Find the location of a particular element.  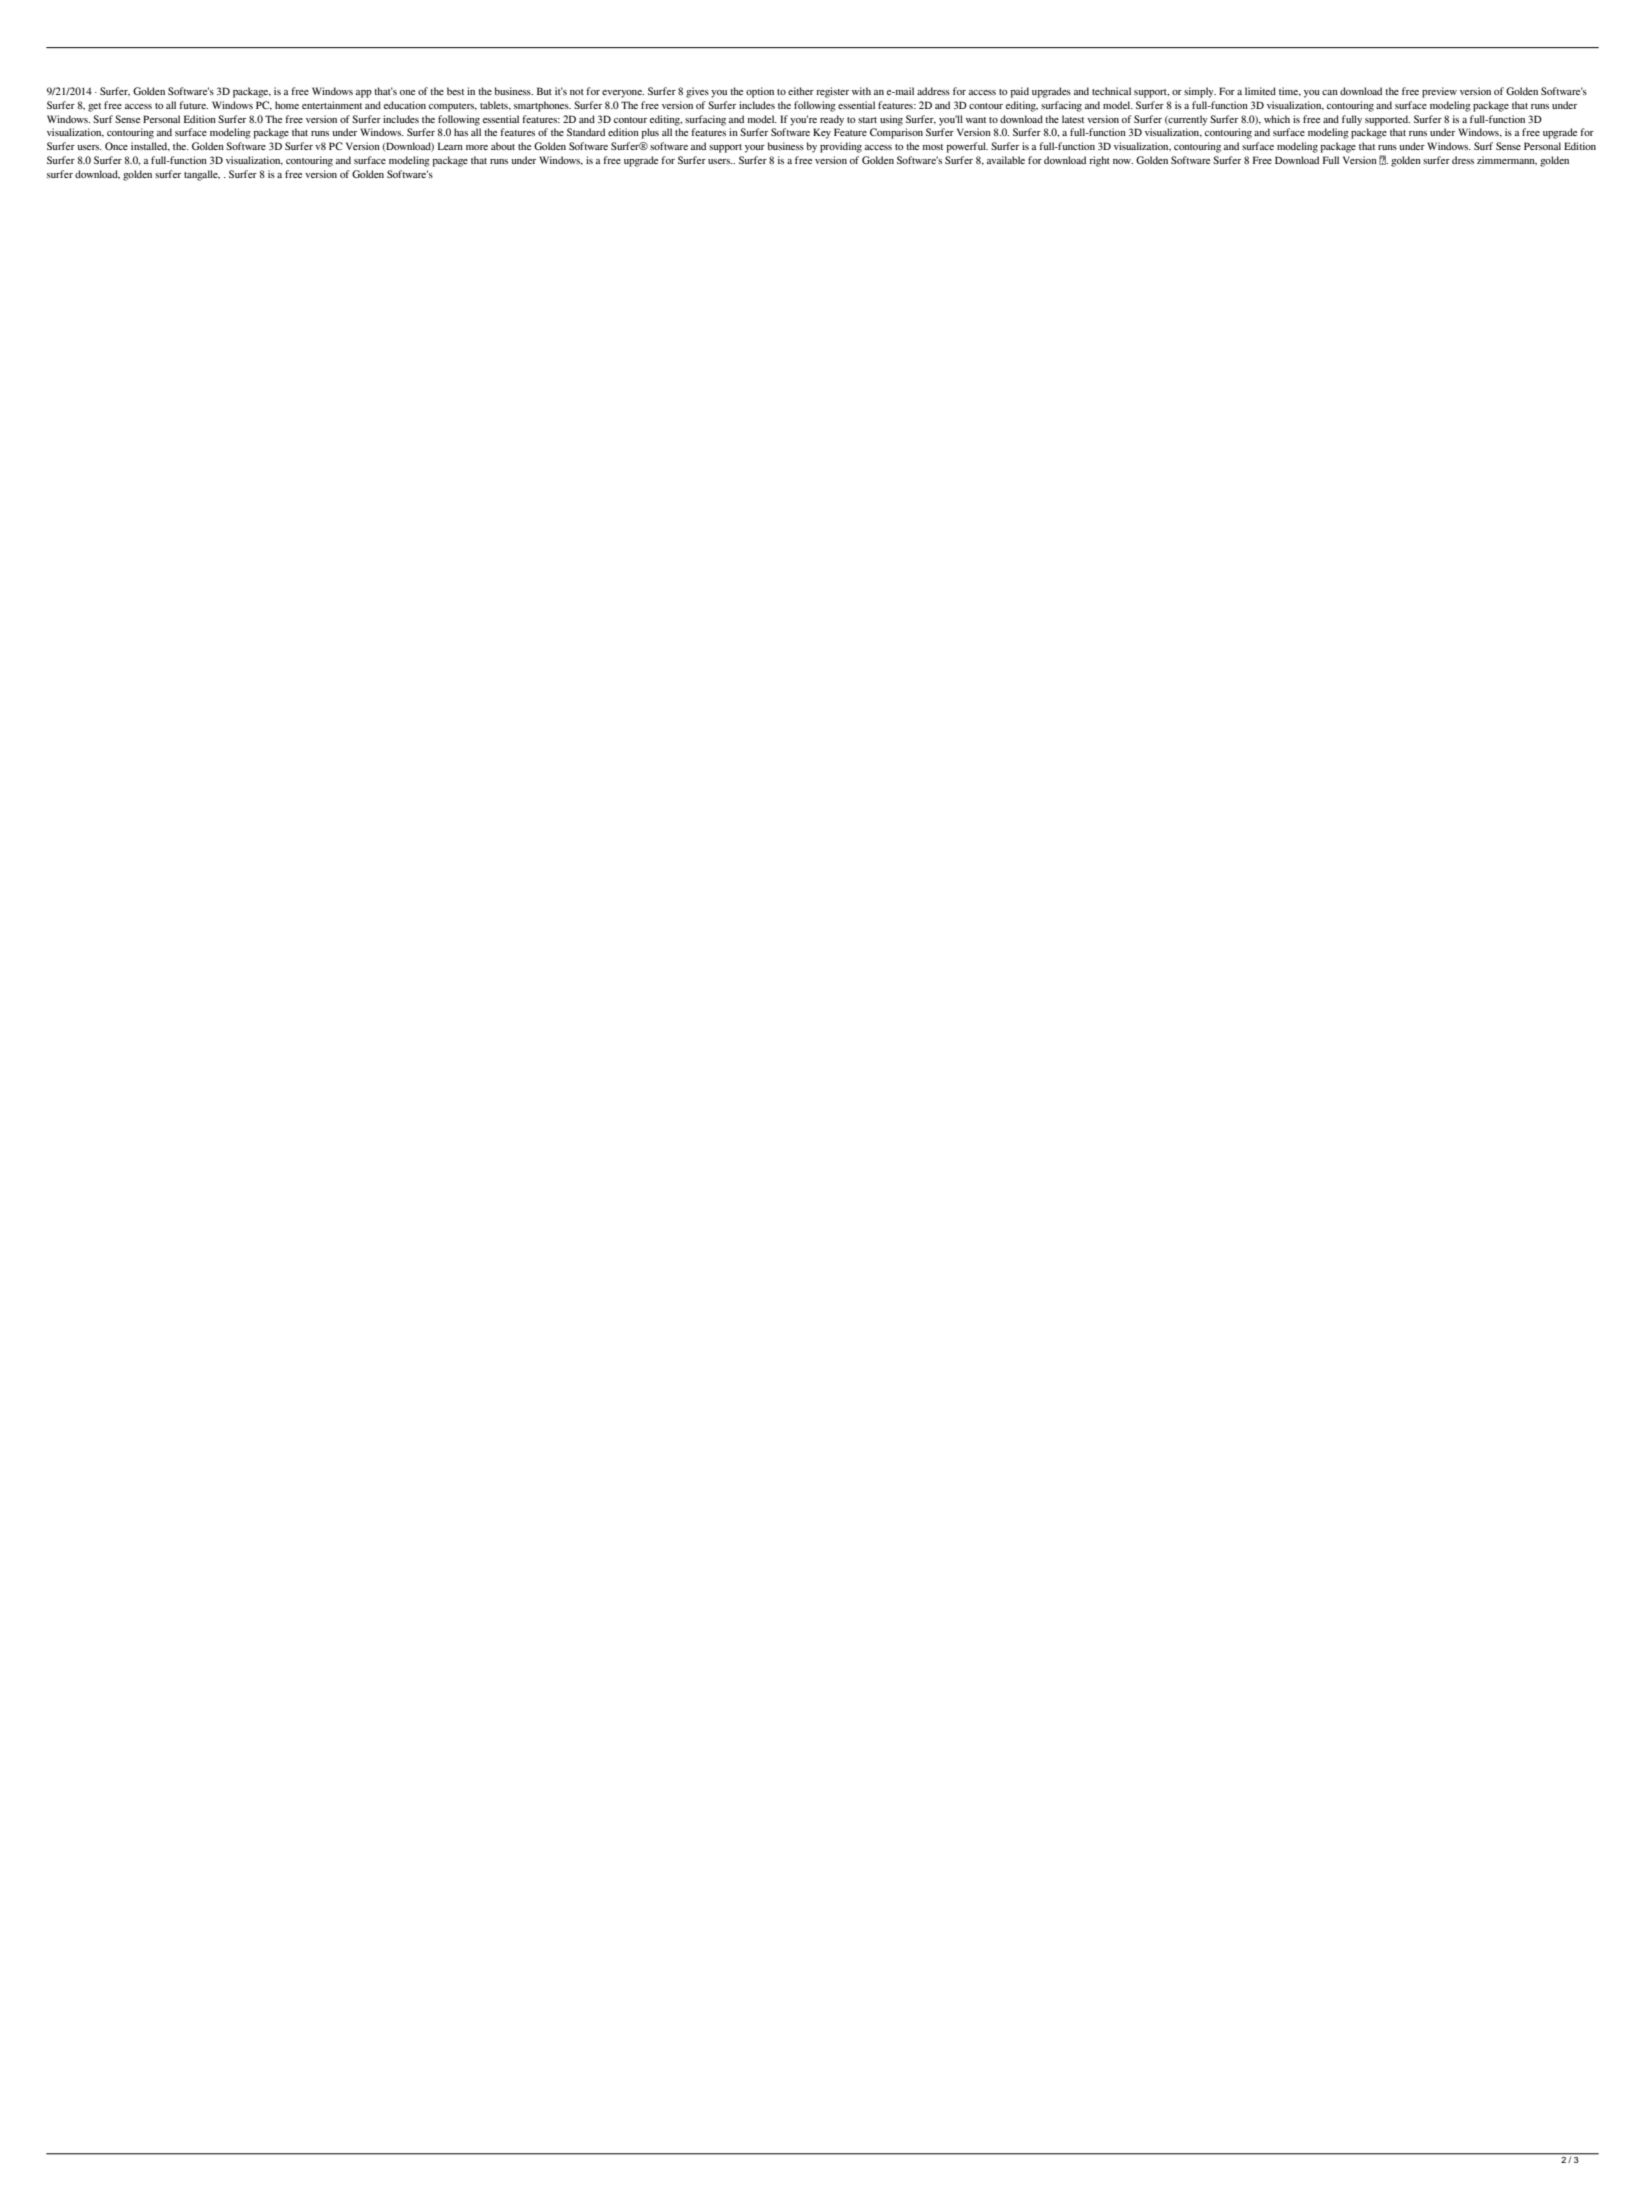

Once is located at coordinates (116, 146).
